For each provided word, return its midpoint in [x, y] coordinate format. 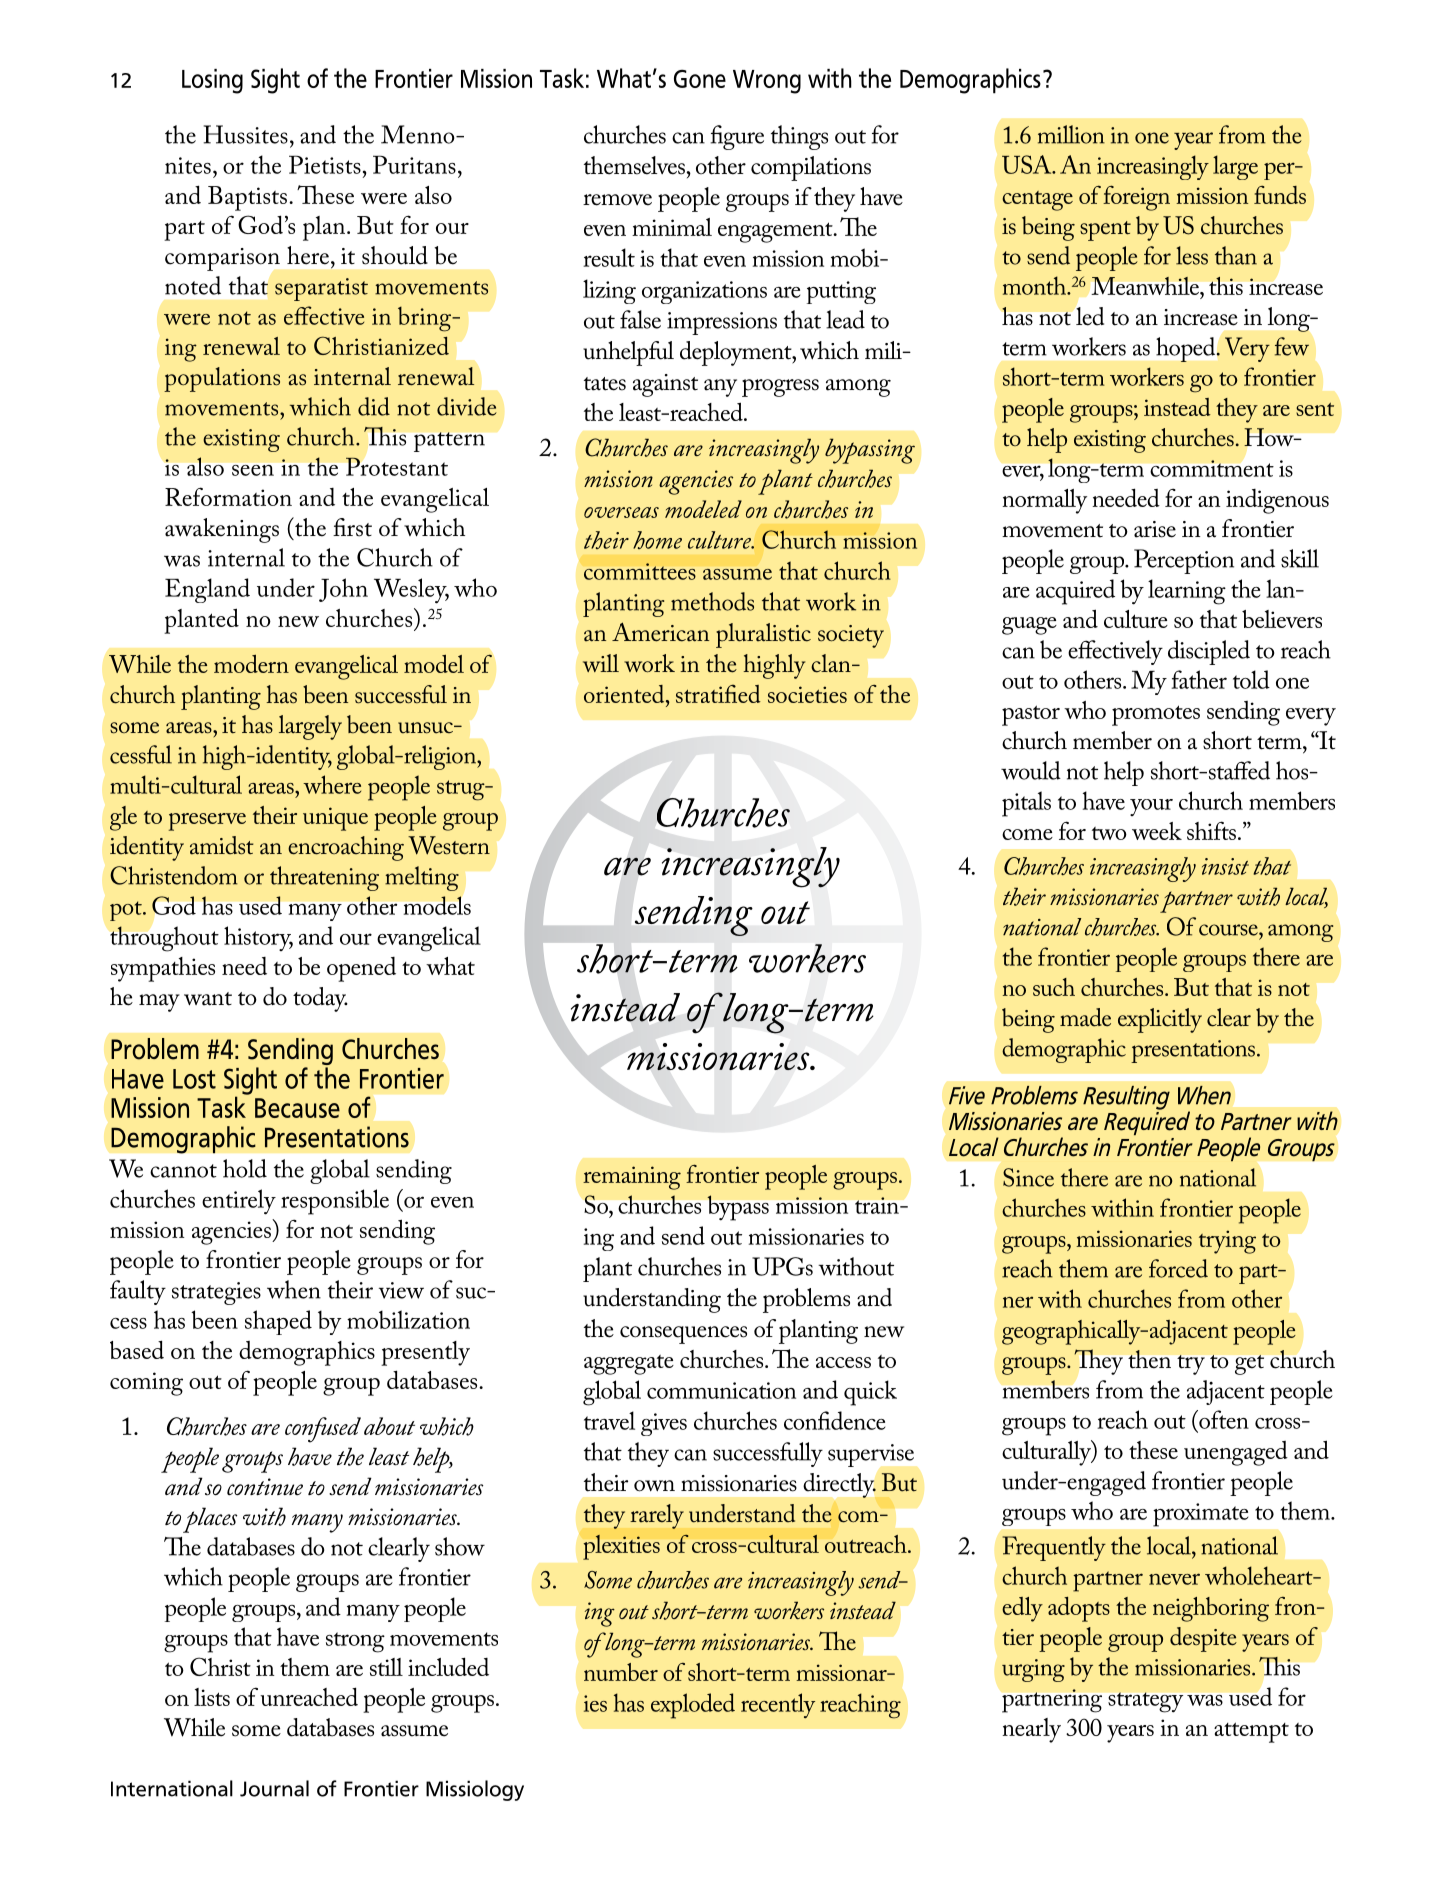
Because [297, 1108]
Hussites [245, 134]
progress [780, 388]
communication [721, 1390]
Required [1147, 1122]
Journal [274, 1788]
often [1223, 1419]
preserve [207, 822]
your [1151, 807]
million [1071, 134]
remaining [632, 1178]
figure [737, 137]
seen [253, 470]
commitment [1212, 468]
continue [265, 1487]
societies [807, 694]
